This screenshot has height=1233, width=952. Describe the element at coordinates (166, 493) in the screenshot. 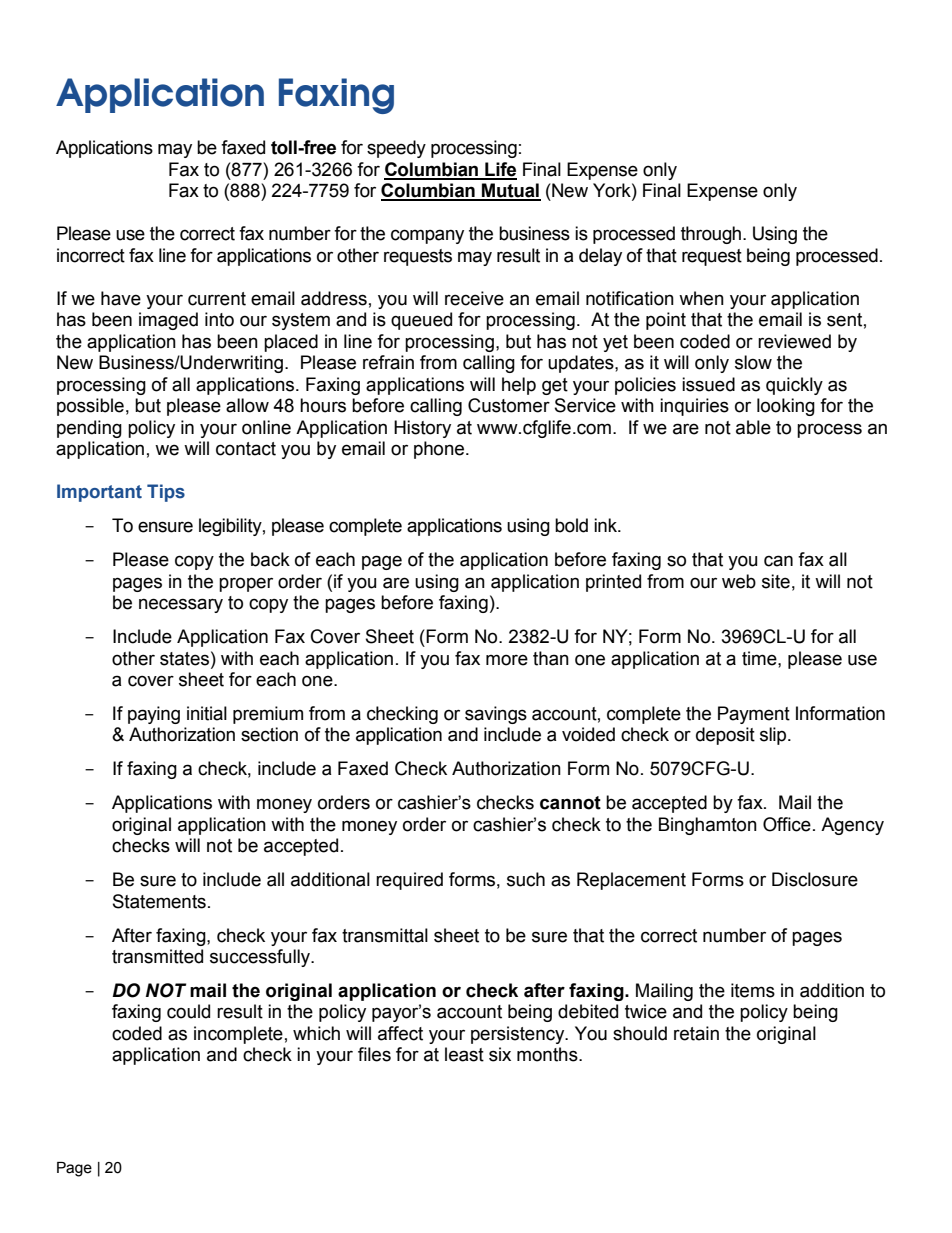

I see `Tips` at that location.
